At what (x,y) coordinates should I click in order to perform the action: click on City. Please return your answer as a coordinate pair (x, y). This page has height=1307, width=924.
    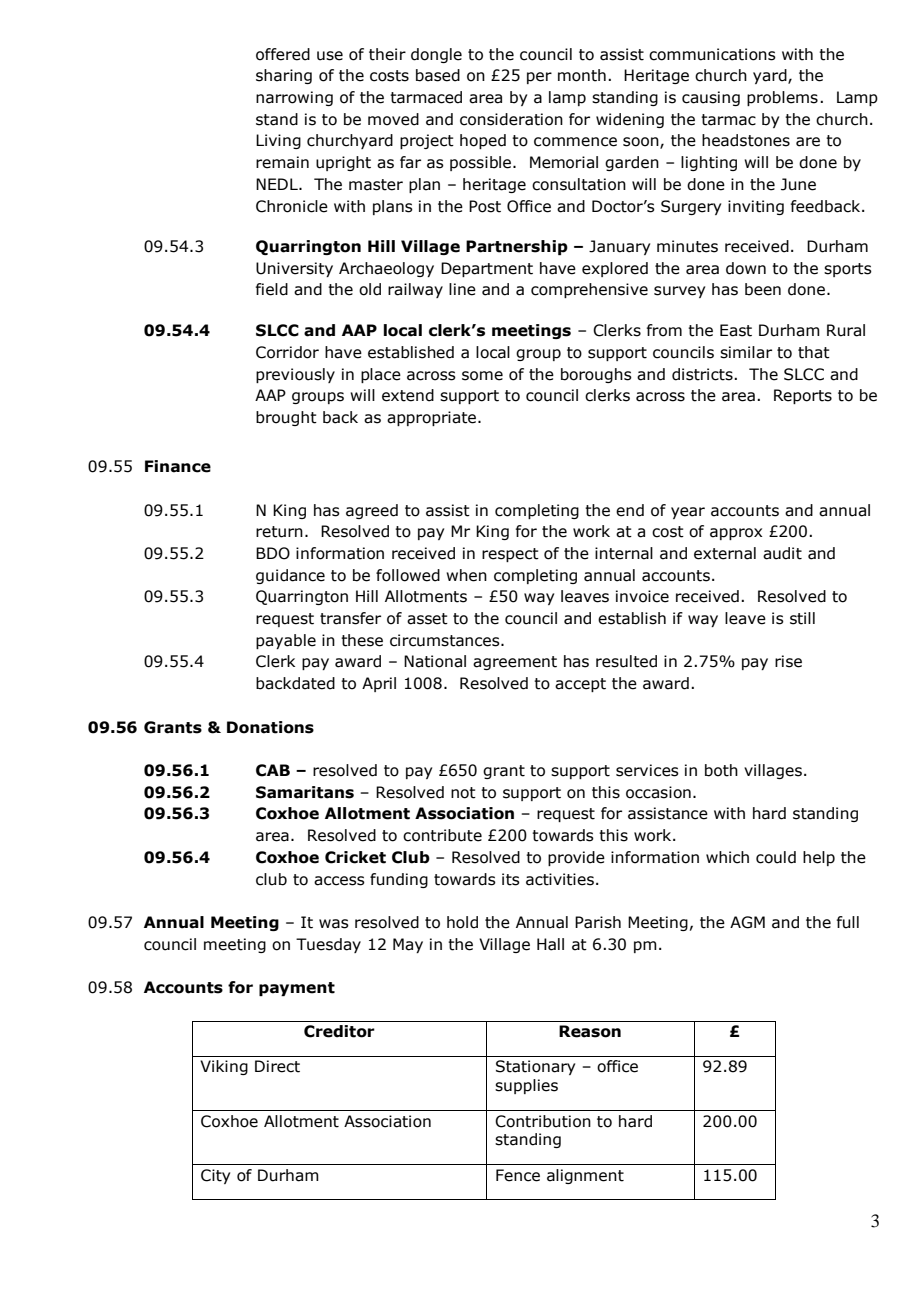
    Looking at the image, I should click on (215, 1176).
